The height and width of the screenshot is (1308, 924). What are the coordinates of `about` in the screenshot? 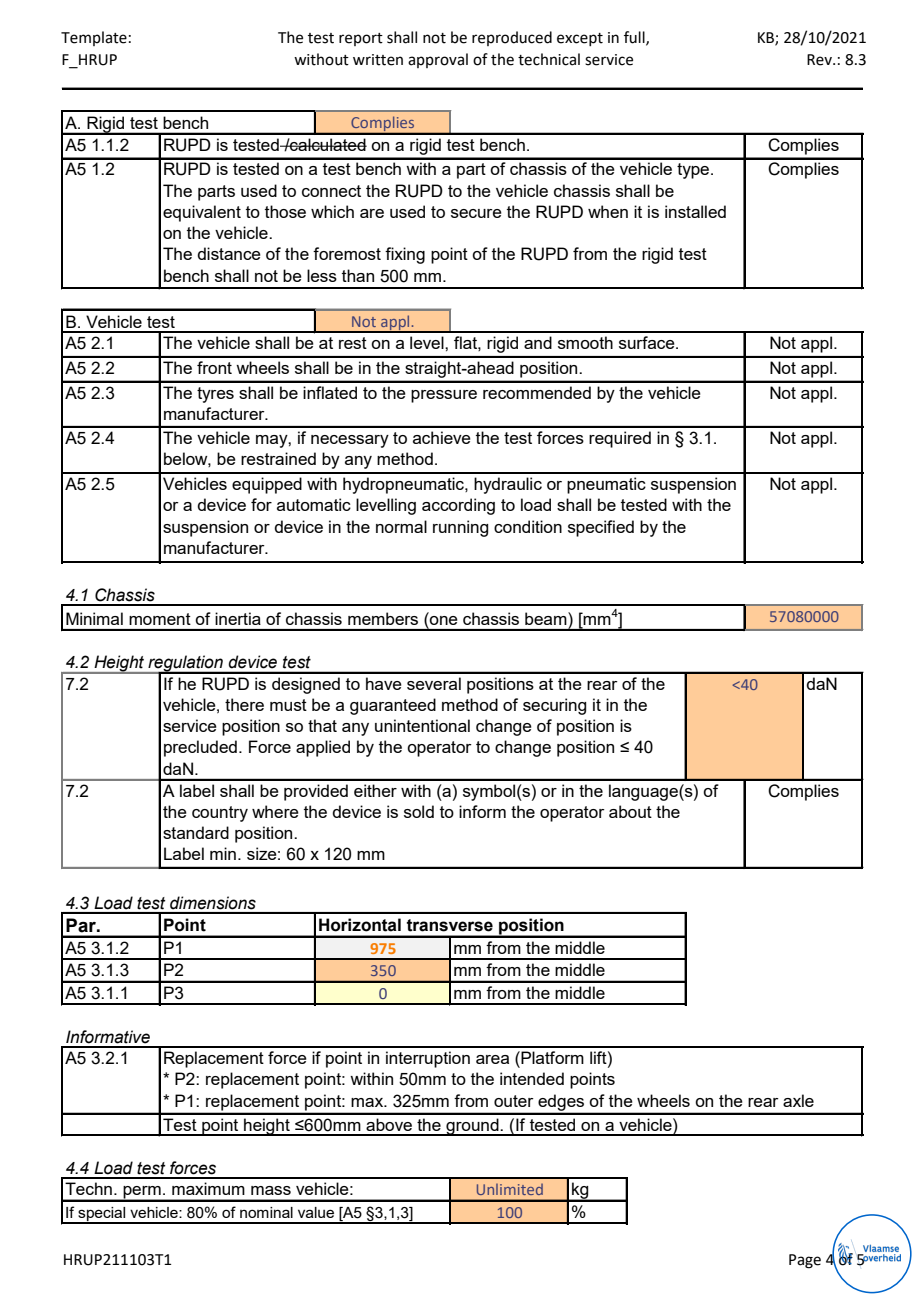 It's located at (630, 811).
